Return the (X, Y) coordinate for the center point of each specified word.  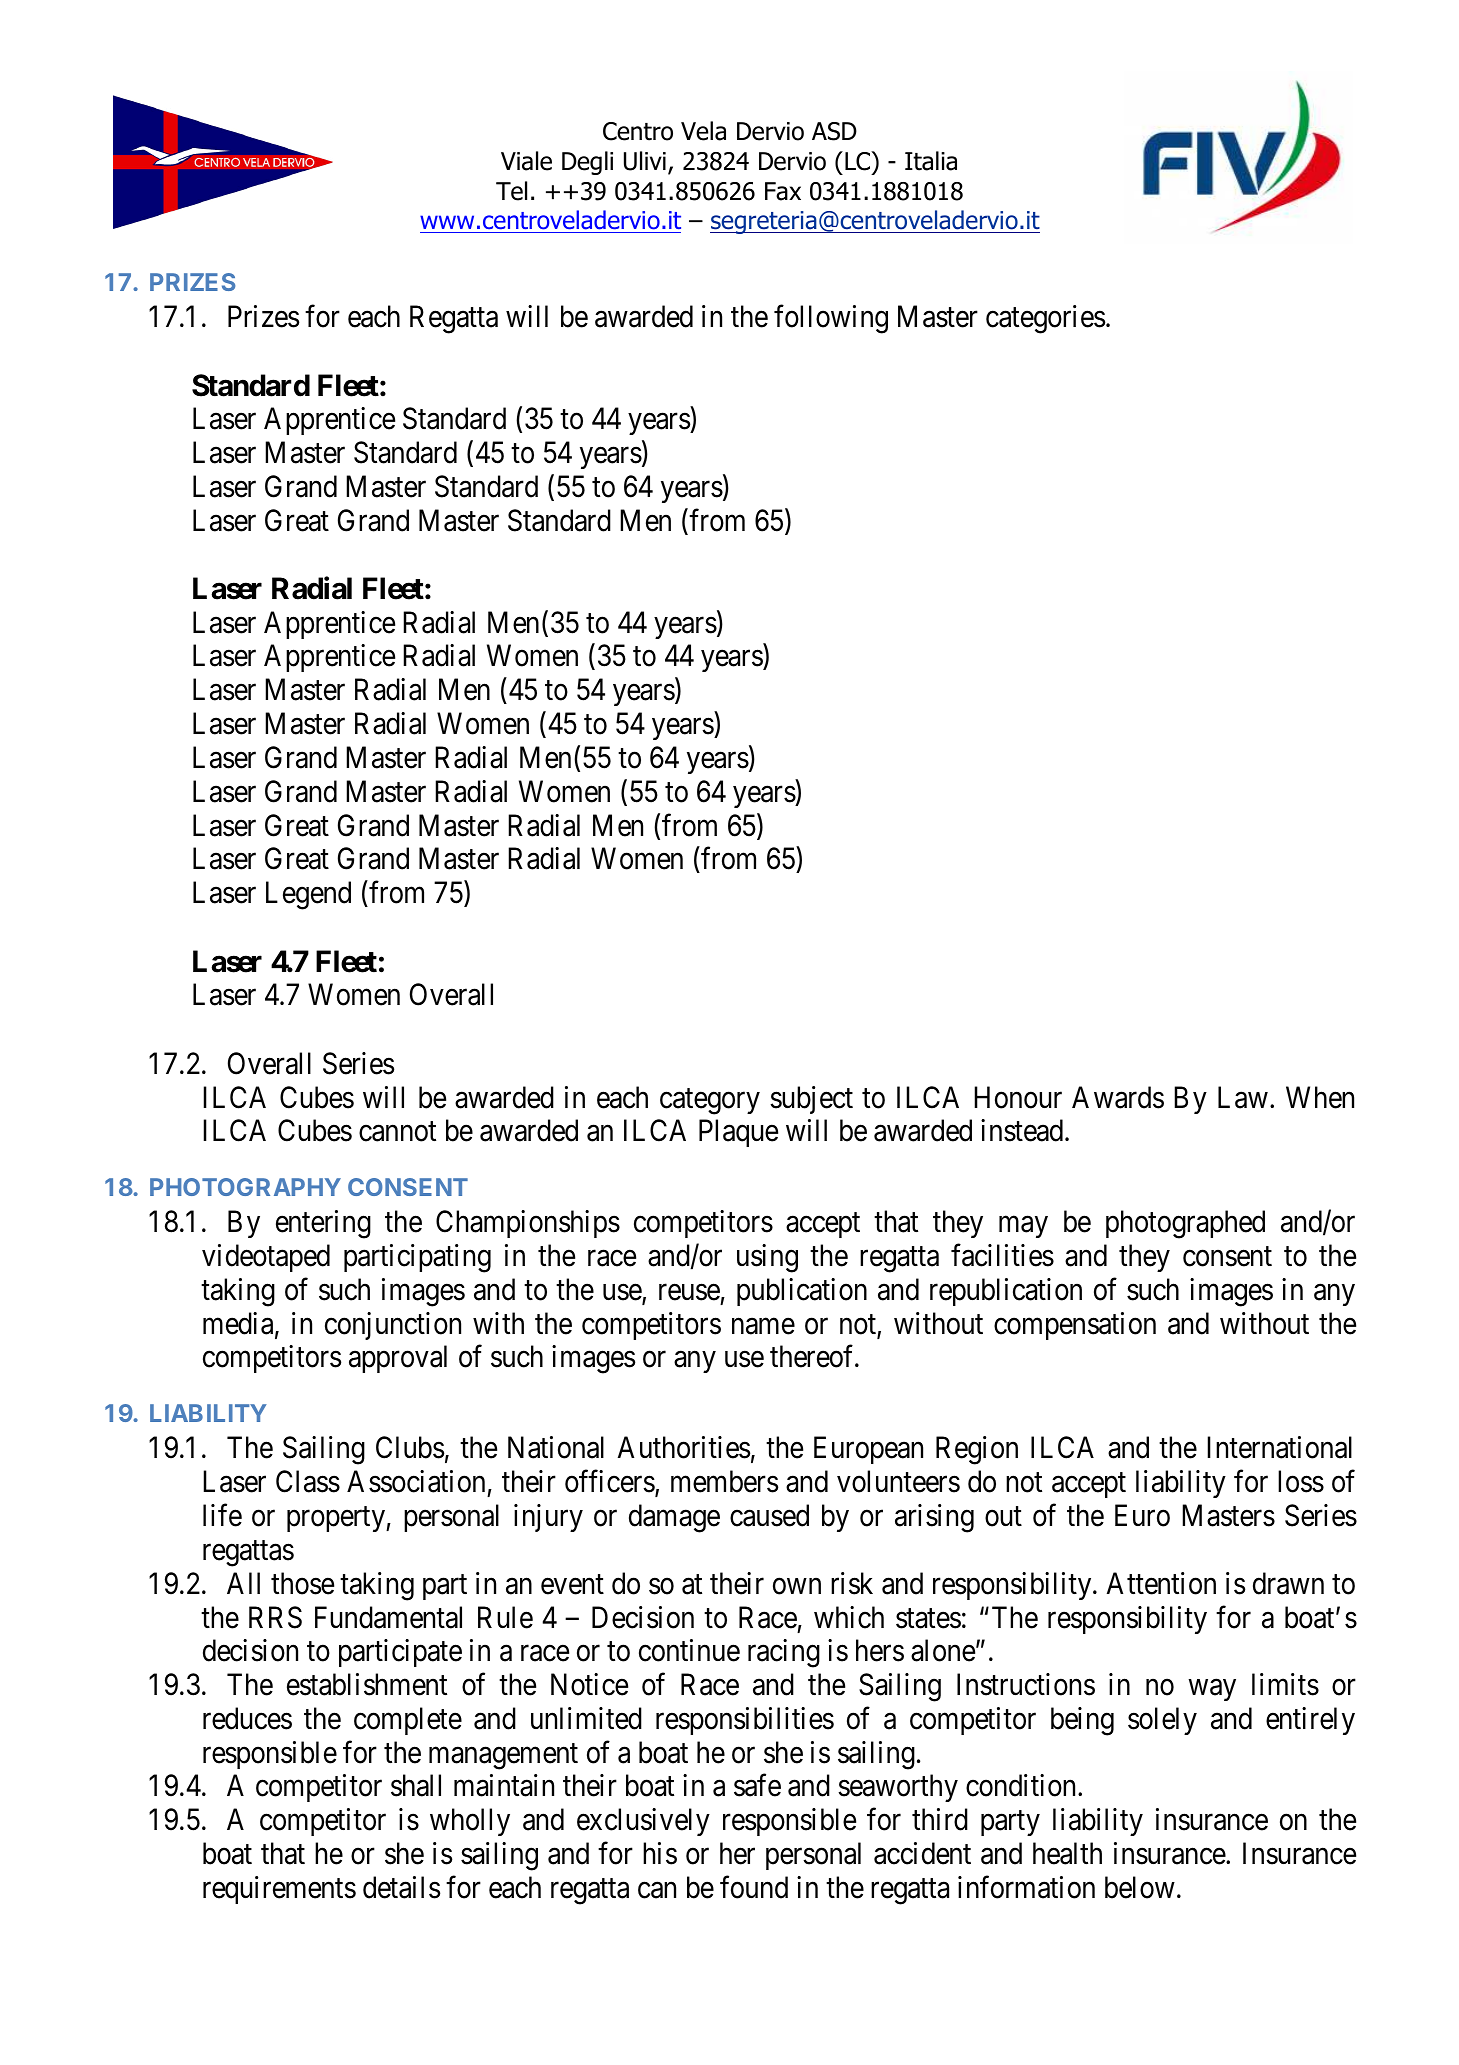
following (831, 319)
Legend (308, 895)
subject (811, 1100)
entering (323, 1224)
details (401, 1887)
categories (1045, 319)
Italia (931, 161)
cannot (397, 1132)
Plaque (738, 1133)
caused (769, 1515)
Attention (1161, 1583)
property (337, 1519)
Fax (783, 191)
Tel (511, 191)
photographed (1185, 1224)
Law (1243, 1097)
